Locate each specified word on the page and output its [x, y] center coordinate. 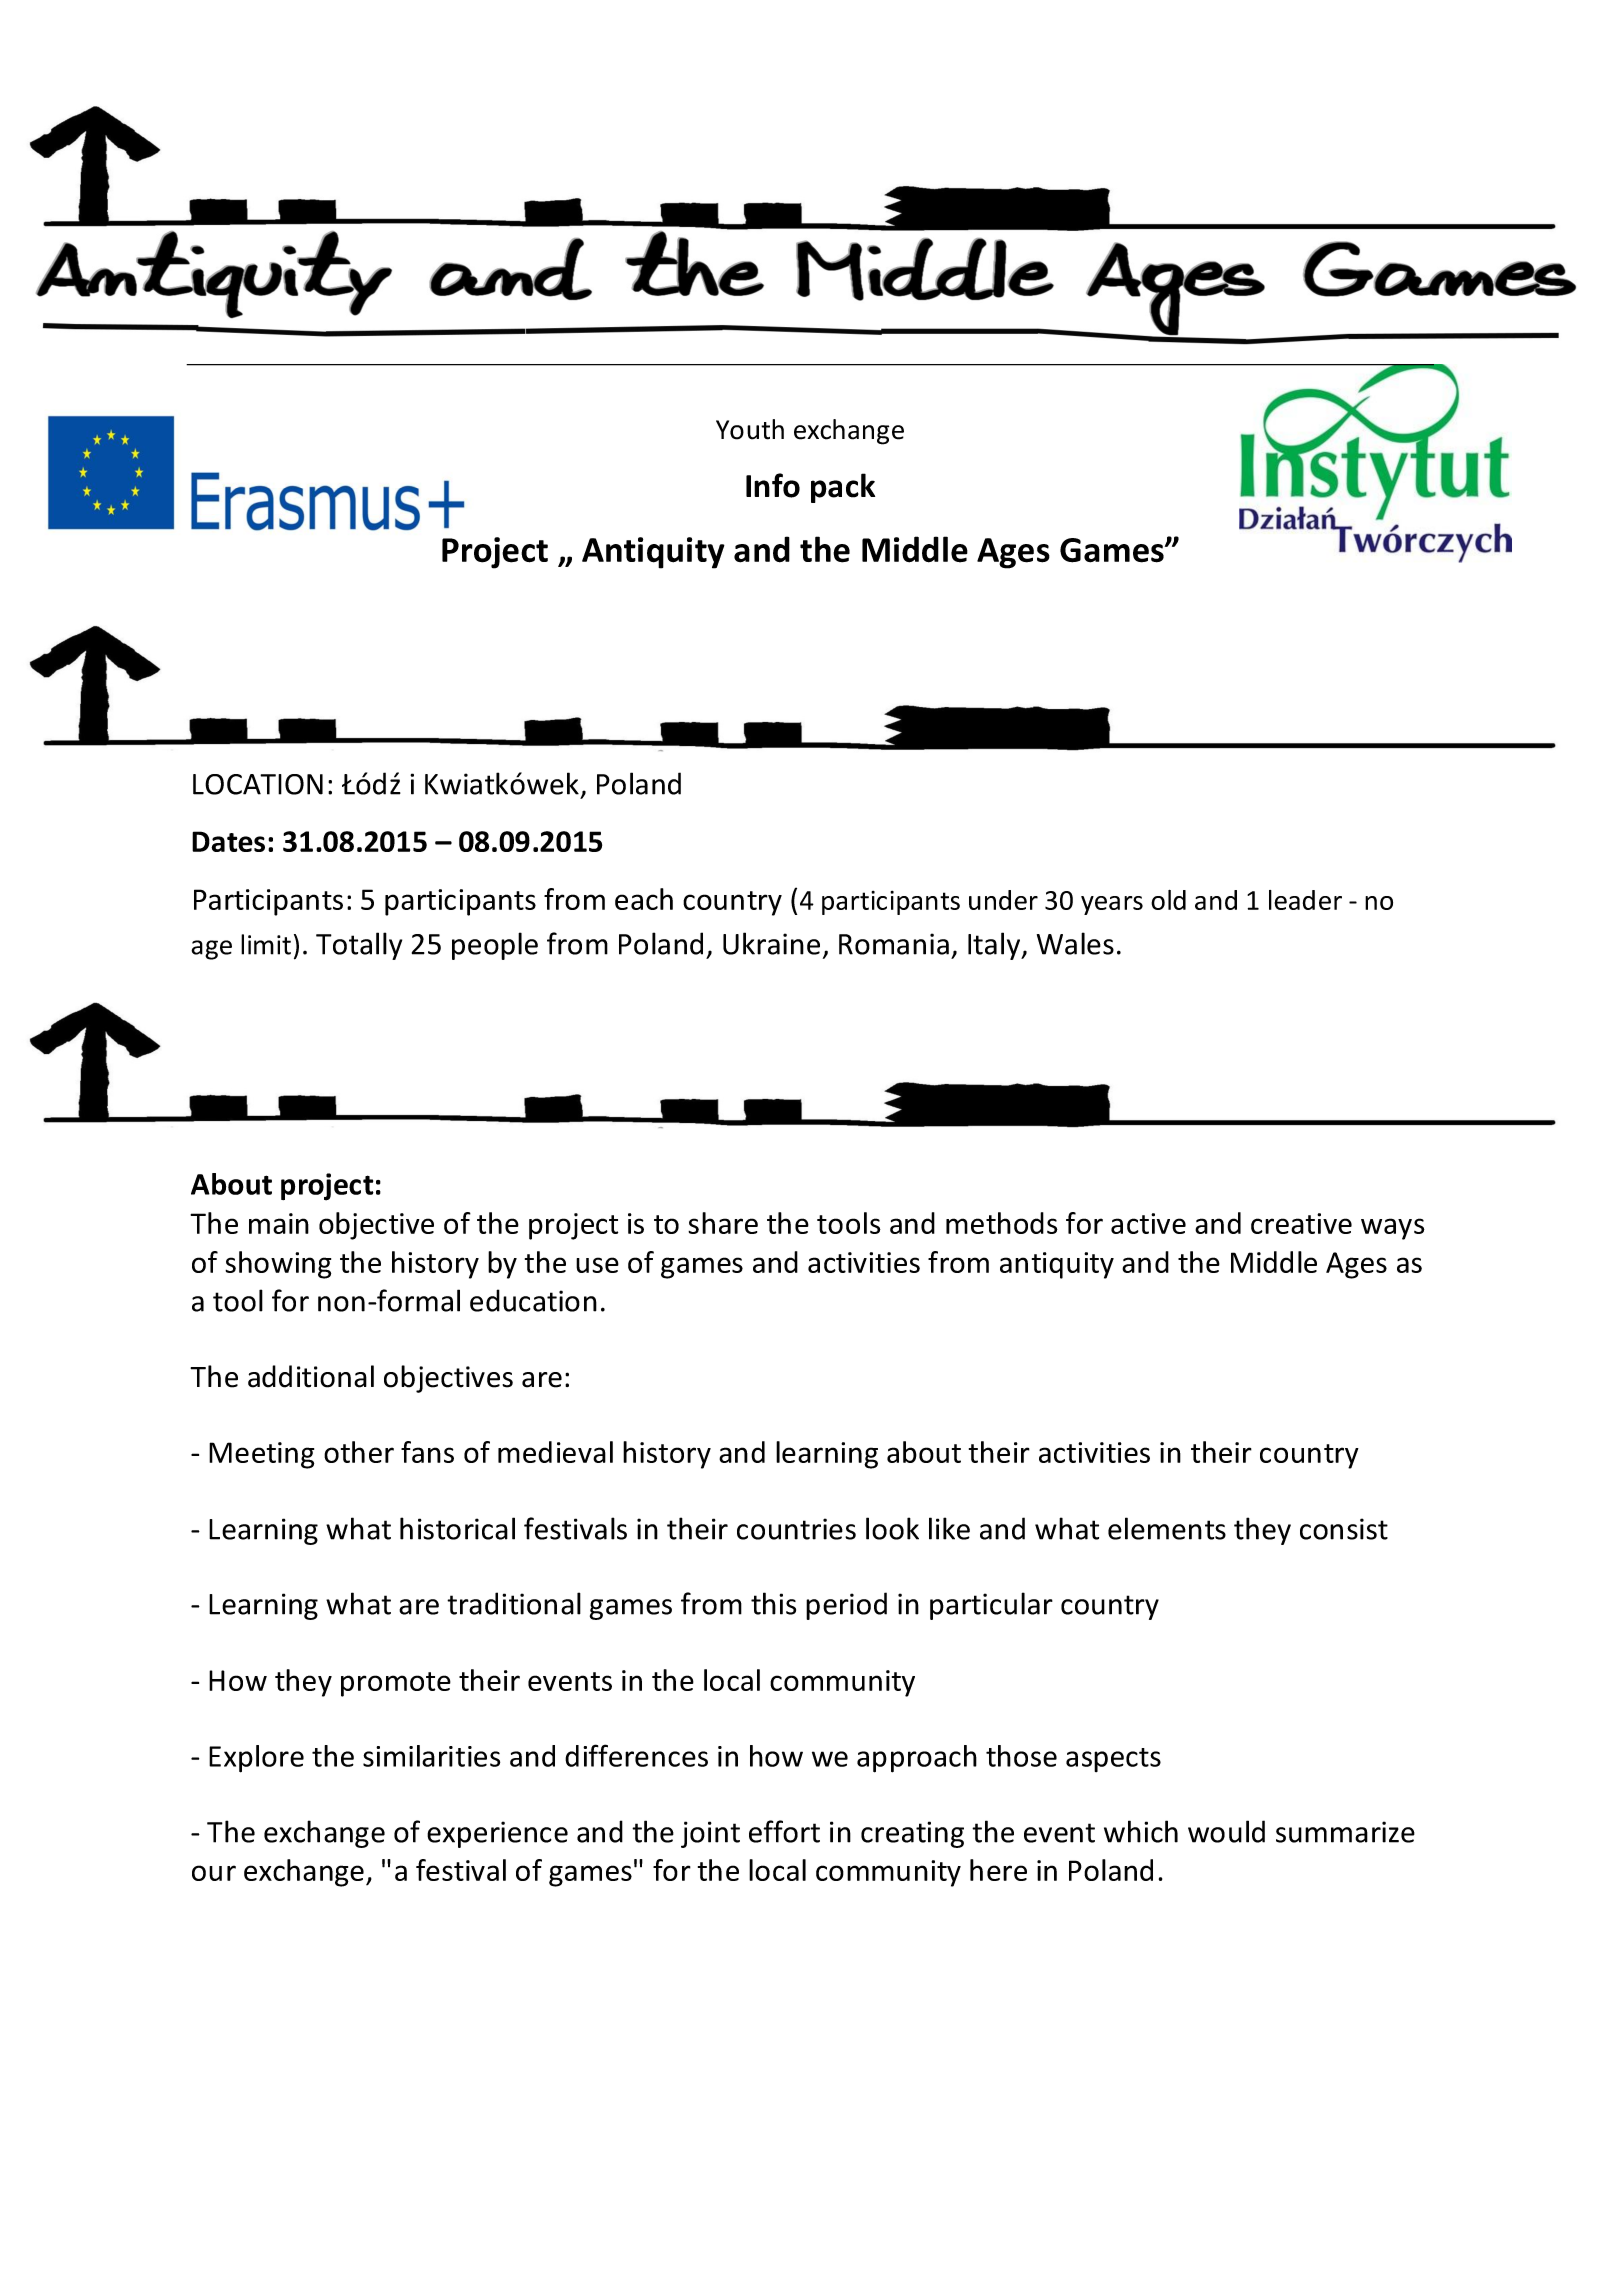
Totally [359, 946]
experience [497, 1834]
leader [1305, 900]
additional [311, 1376]
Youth [750, 429]
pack [843, 488]
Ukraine [771, 943]
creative [1301, 1223]
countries [796, 1529]
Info [773, 485]
